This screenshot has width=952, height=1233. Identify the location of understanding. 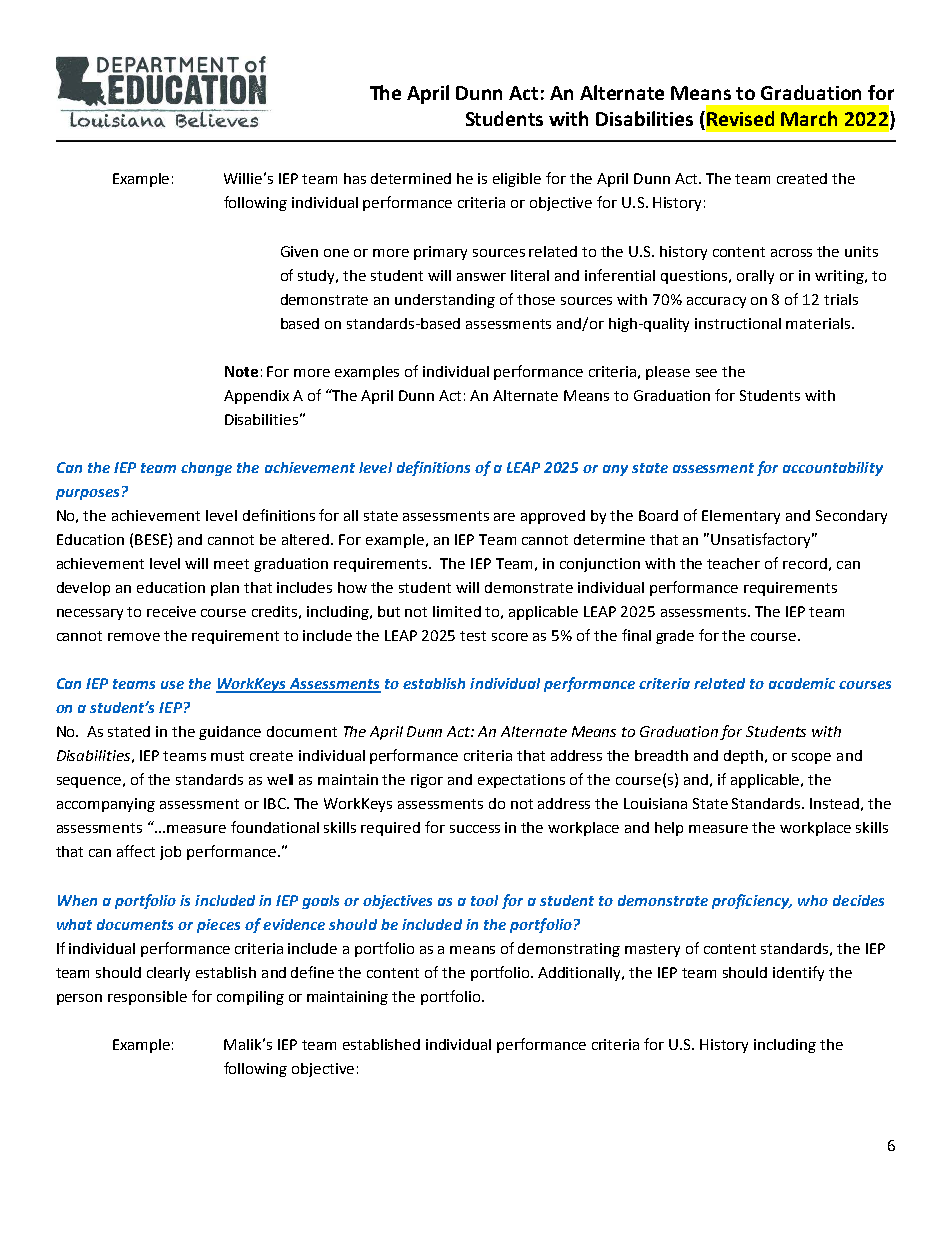
(445, 301).
